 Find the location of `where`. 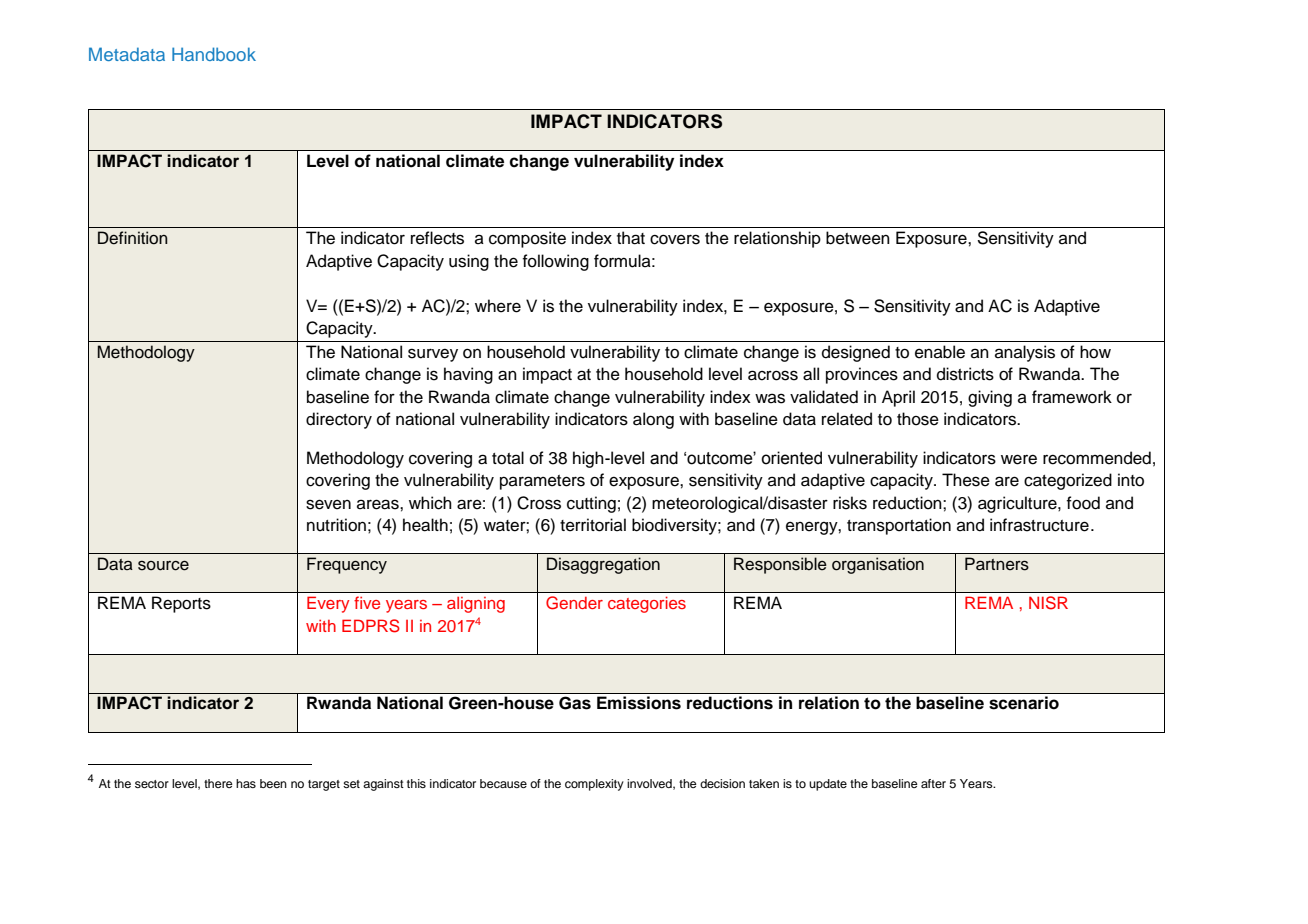

where is located at coordinates (498, 306).
